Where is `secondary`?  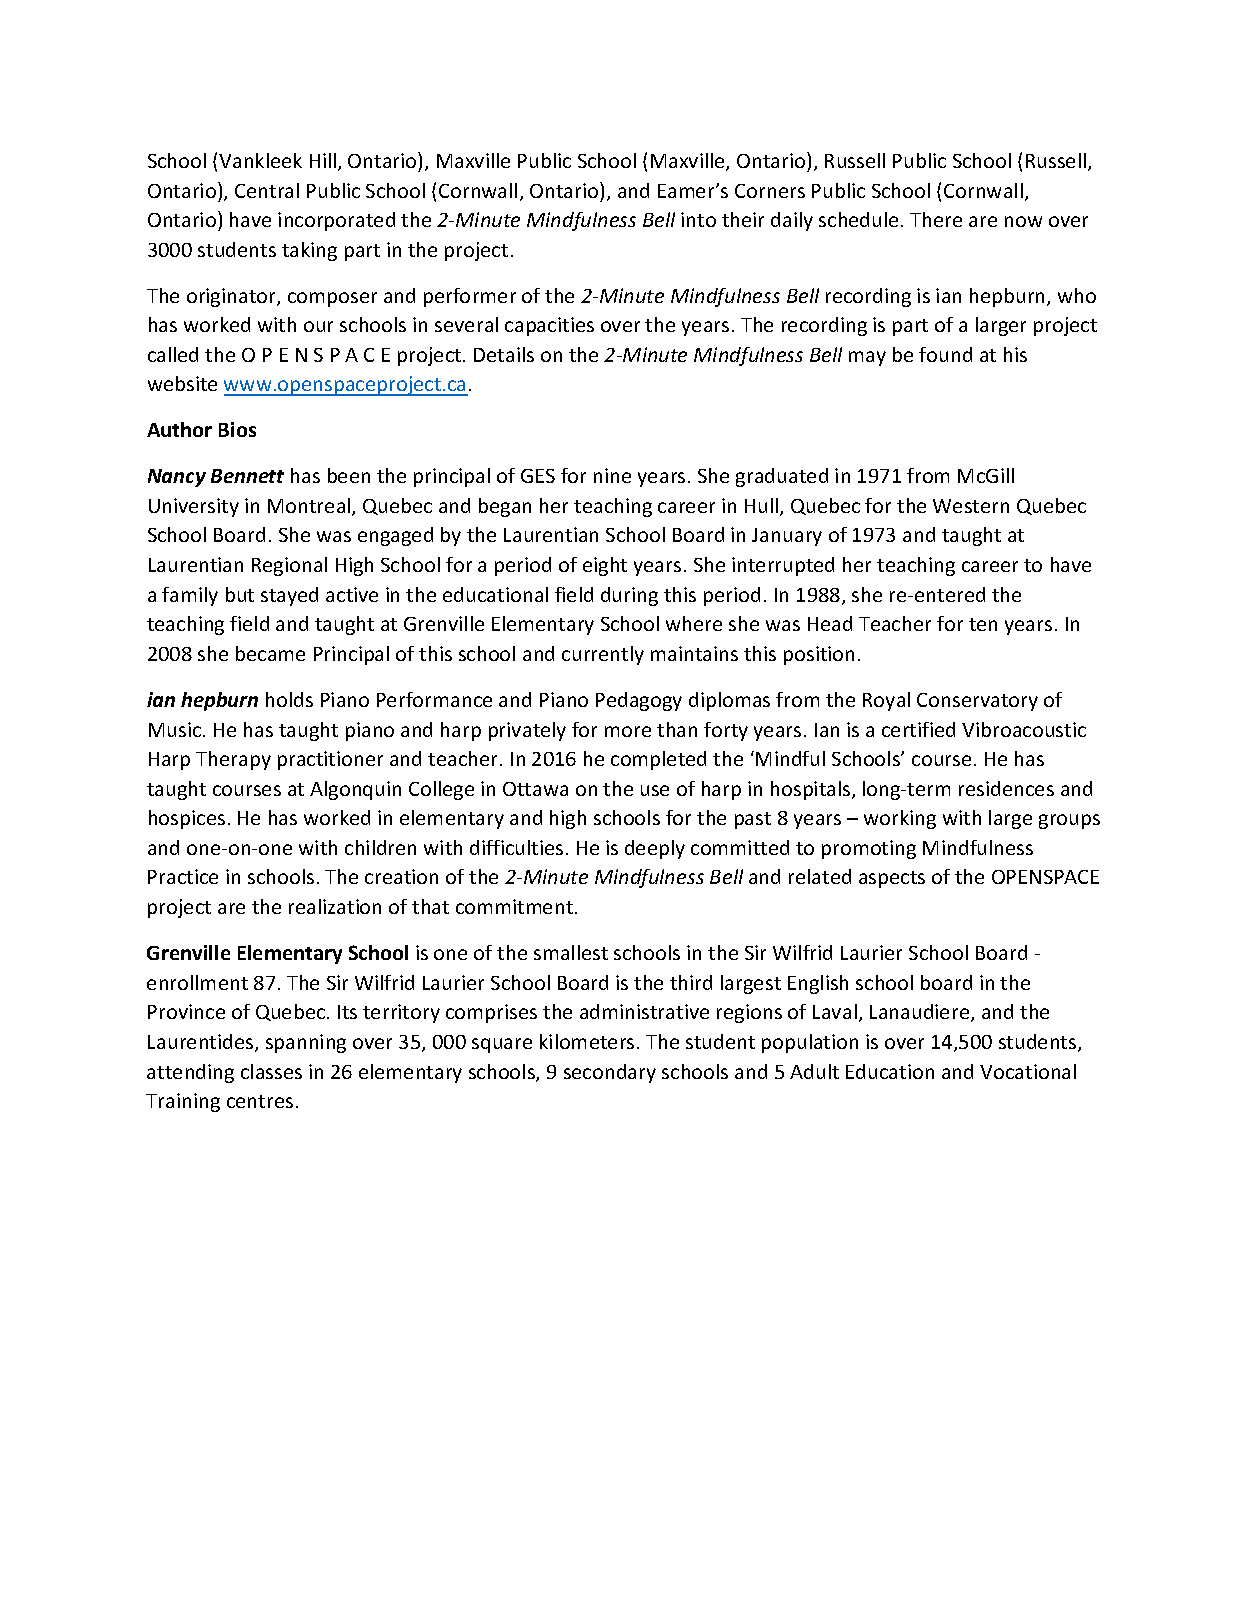
secondary is located at coordinates (610, 1073).
